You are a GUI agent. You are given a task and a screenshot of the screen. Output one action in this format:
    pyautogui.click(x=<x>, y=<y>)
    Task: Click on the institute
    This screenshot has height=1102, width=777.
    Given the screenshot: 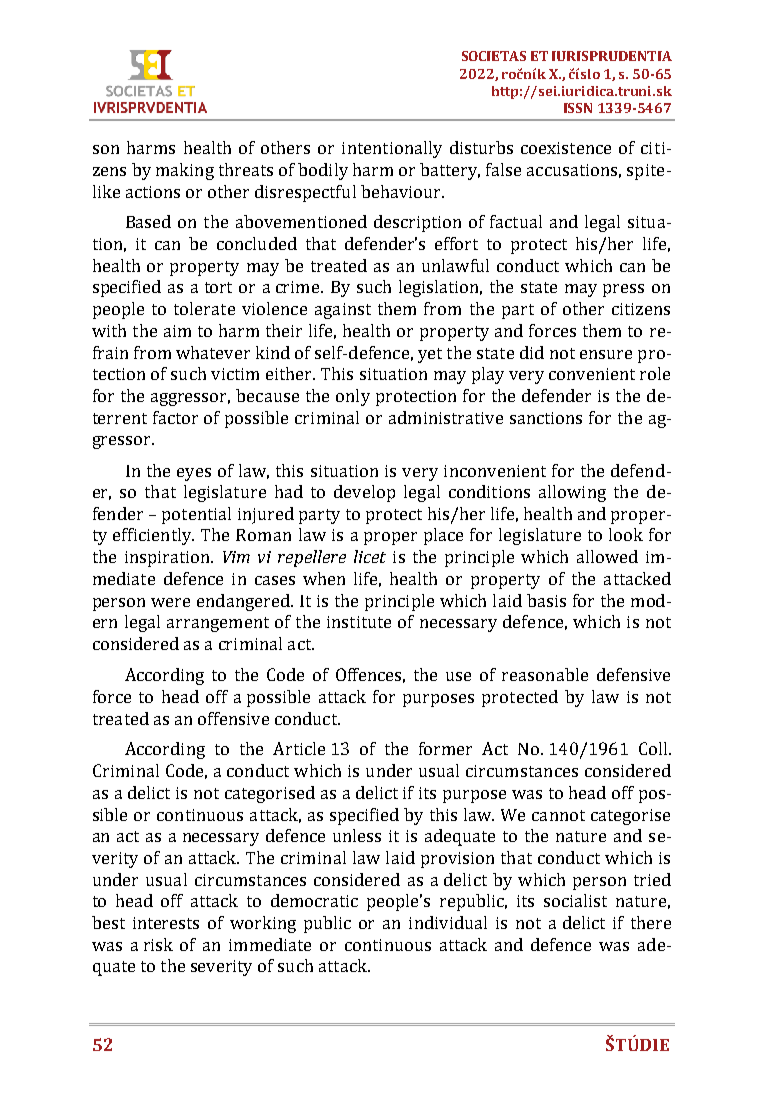 What is the action you would take?
    pyautogui.click(x=359, y=622)
